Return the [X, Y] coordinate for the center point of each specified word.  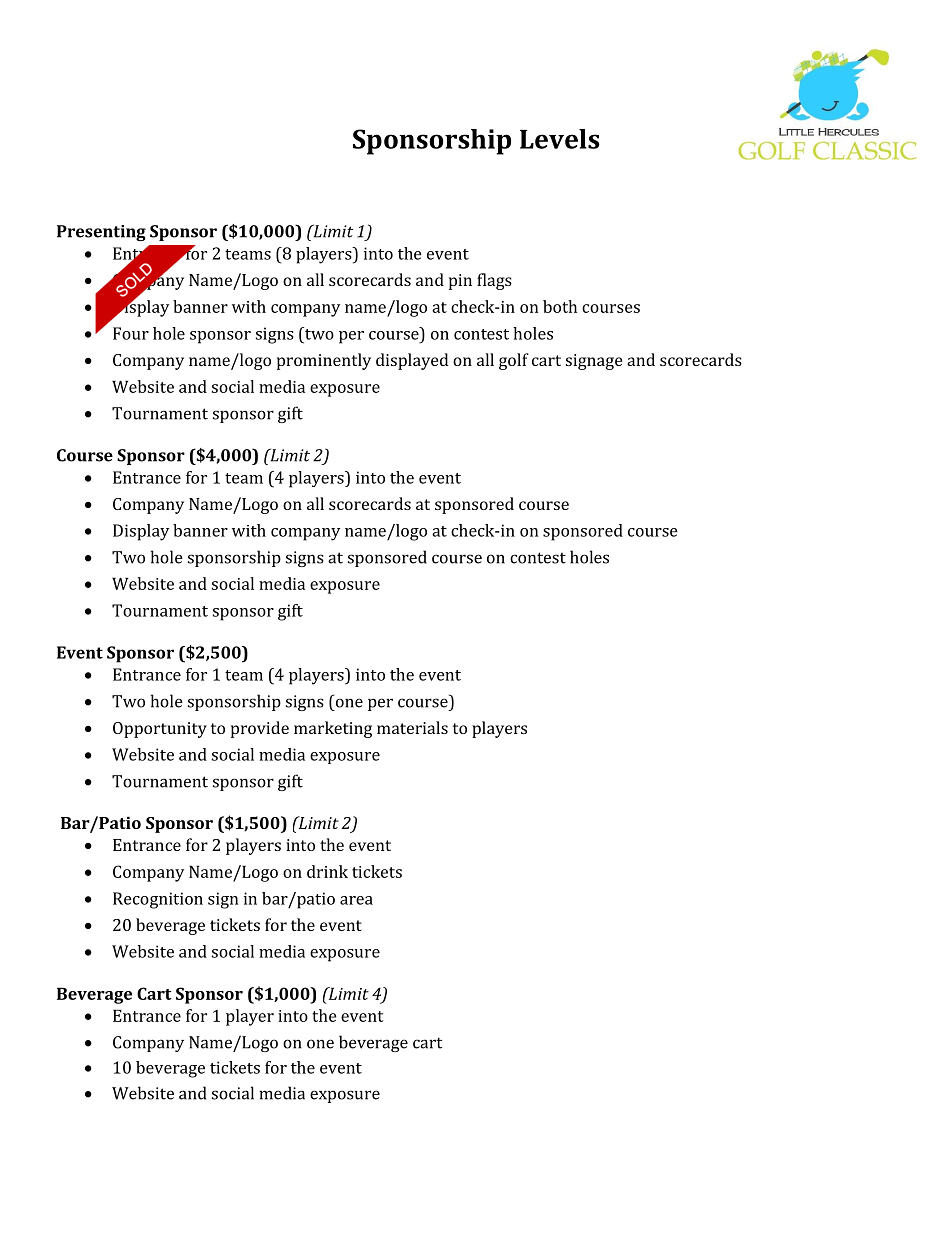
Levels [560, 139]
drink [327, 871]
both [560, 306]
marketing [333, 729]
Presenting [101, 233]
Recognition [158, 900]
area [356, 900]
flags [494, 281]
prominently [324, 361]
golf [514, 361]
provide [260, 729]
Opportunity [160, 730]
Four [131, 333]
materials [412, 727]
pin [460, 282]
